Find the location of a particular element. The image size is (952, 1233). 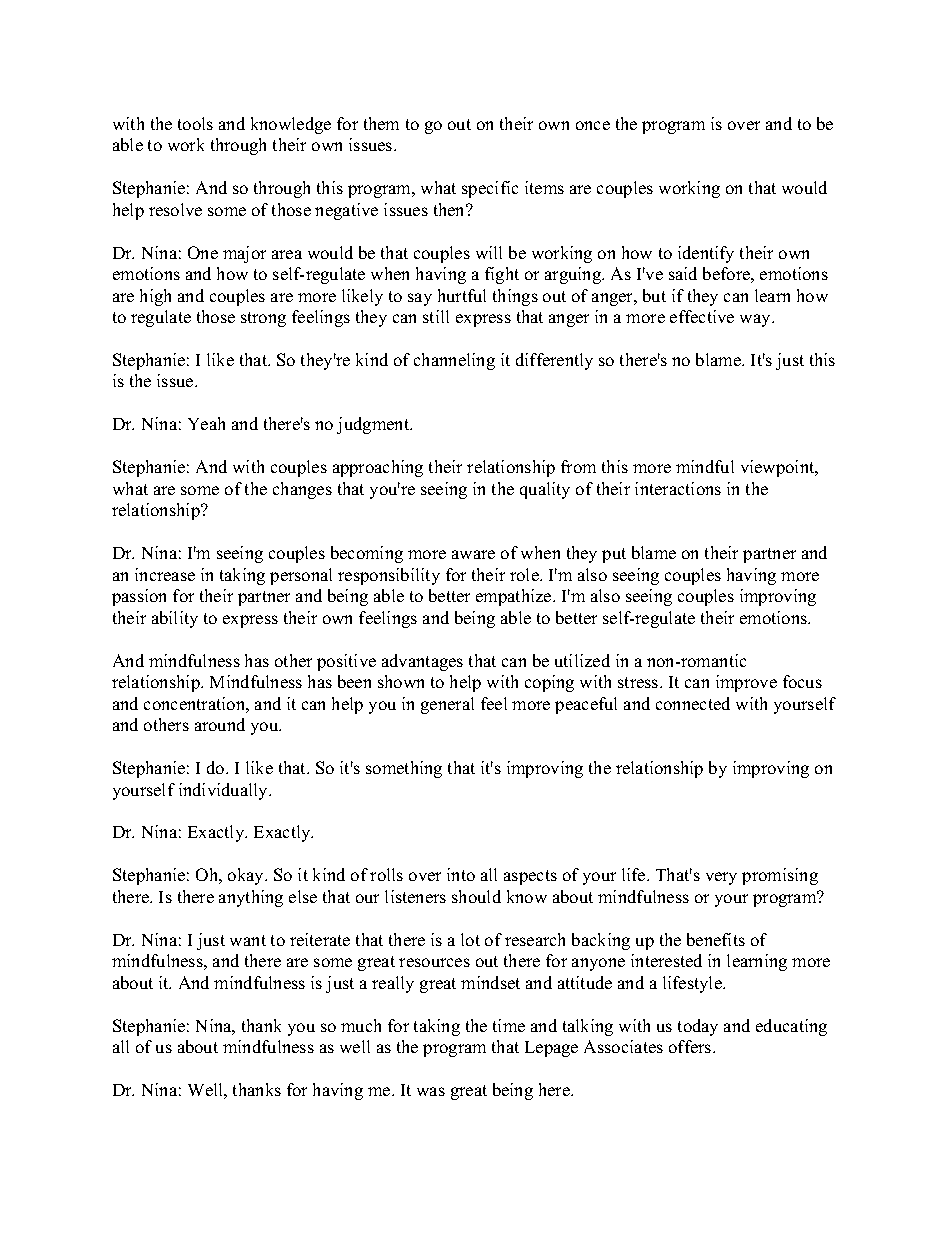

individually is located at coordinates (225, 791).
